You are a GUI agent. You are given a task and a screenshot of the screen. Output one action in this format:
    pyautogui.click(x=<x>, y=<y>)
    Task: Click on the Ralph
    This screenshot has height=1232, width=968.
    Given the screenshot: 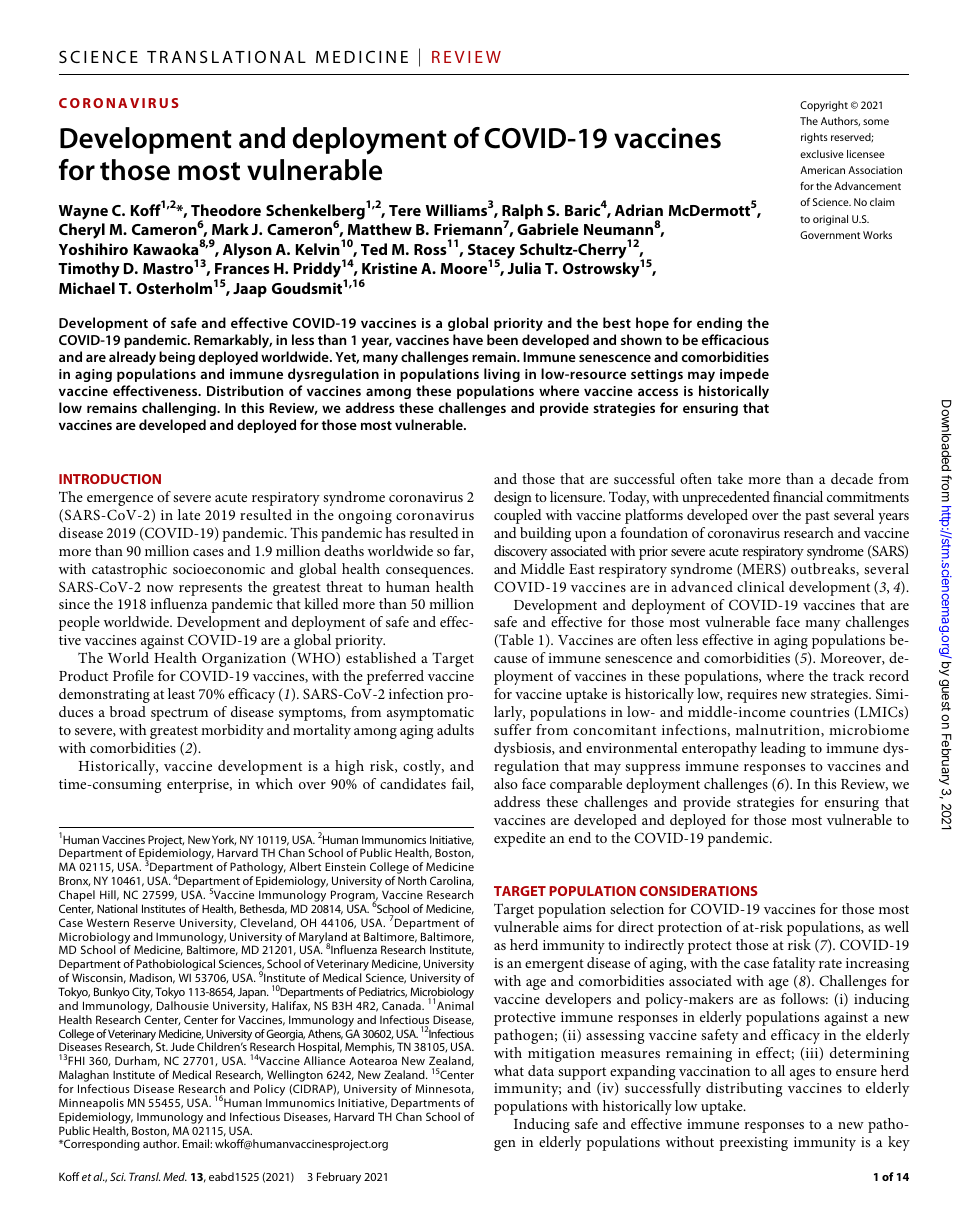 What is the action you would take?
    pyautogui.click(x=522, y=213)
